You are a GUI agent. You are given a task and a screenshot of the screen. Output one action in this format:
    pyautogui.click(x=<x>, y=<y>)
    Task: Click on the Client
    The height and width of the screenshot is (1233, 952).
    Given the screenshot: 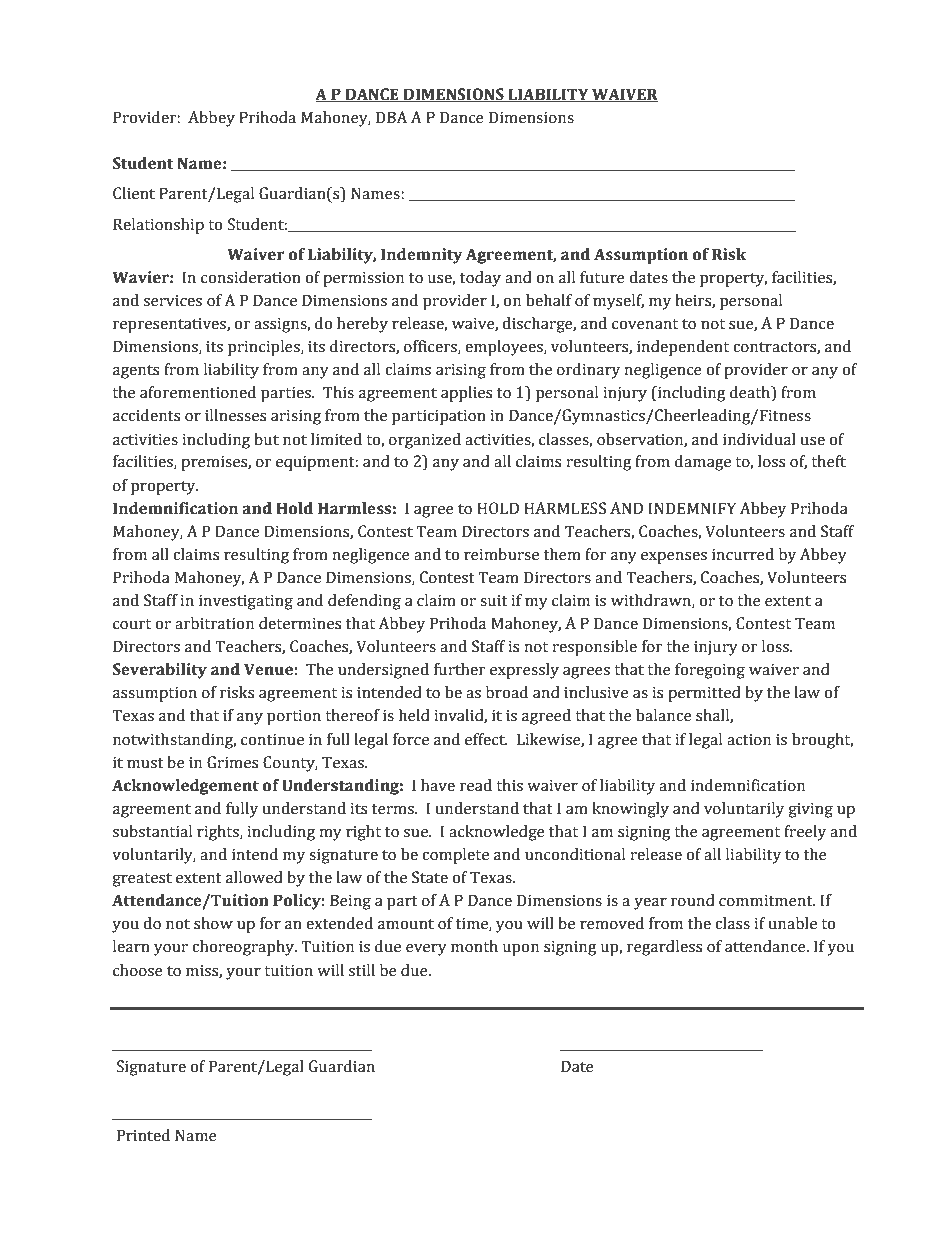 What is the action you would take?
    pyautogui.click(x=134, y=193)
